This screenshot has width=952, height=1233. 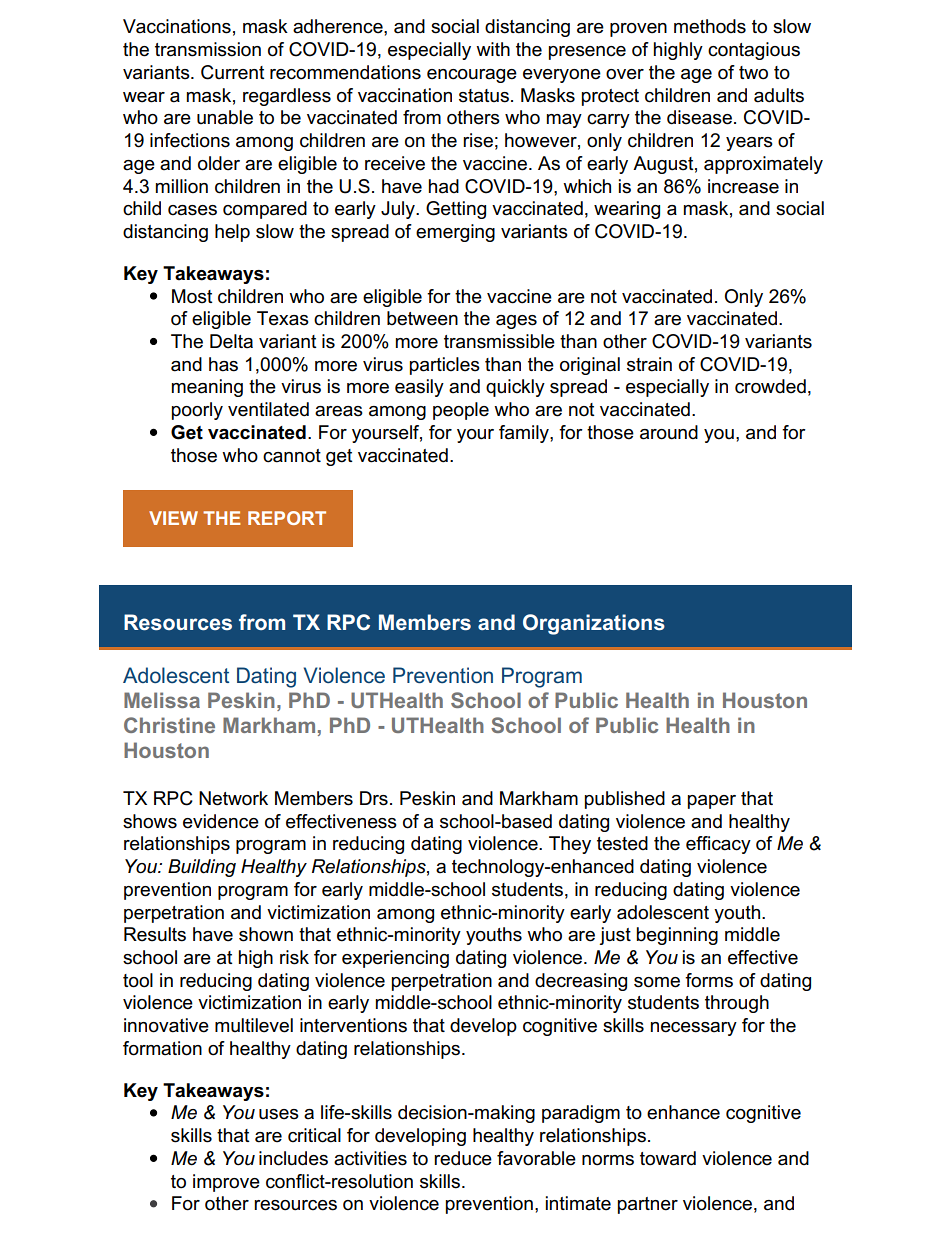 What do you see at coordinates (668, 1158) in the screenshot?
I see `toward` at bounding box center [668, 1158].
